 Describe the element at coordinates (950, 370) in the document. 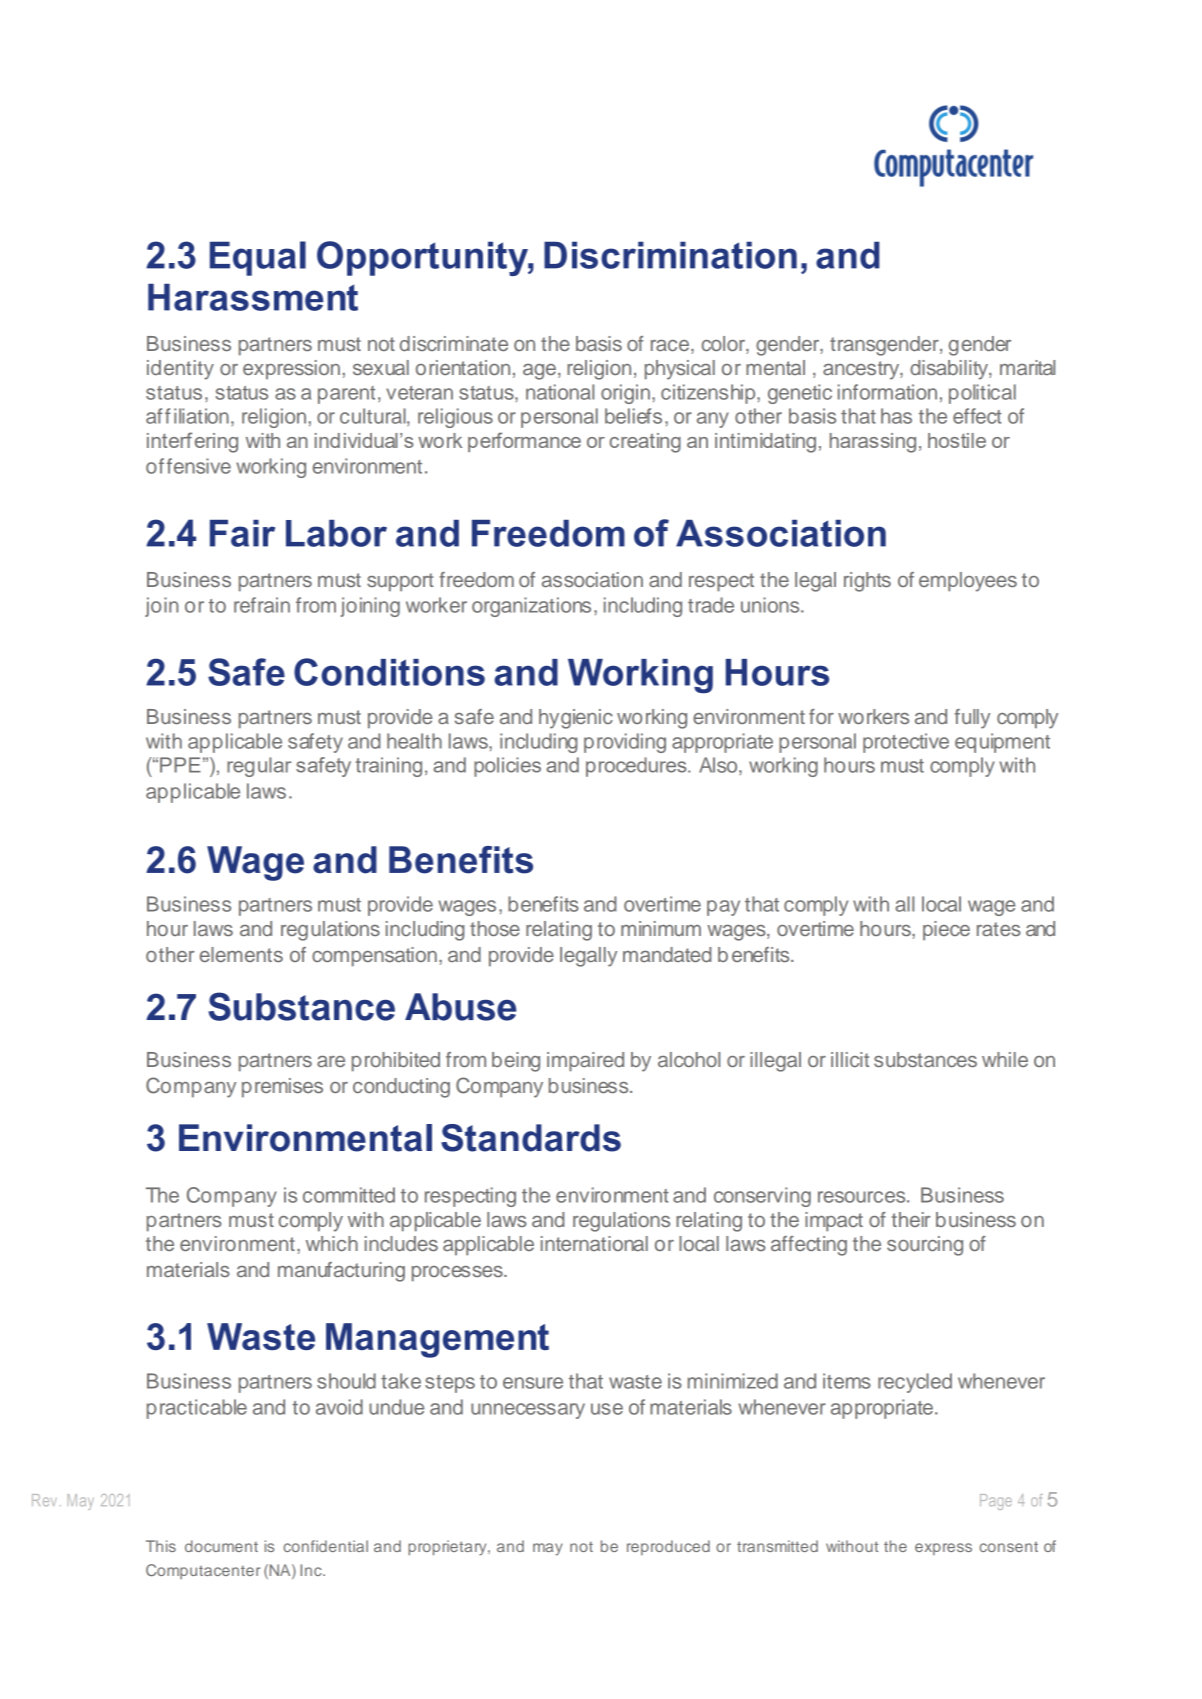

I see `disability` at that location.
